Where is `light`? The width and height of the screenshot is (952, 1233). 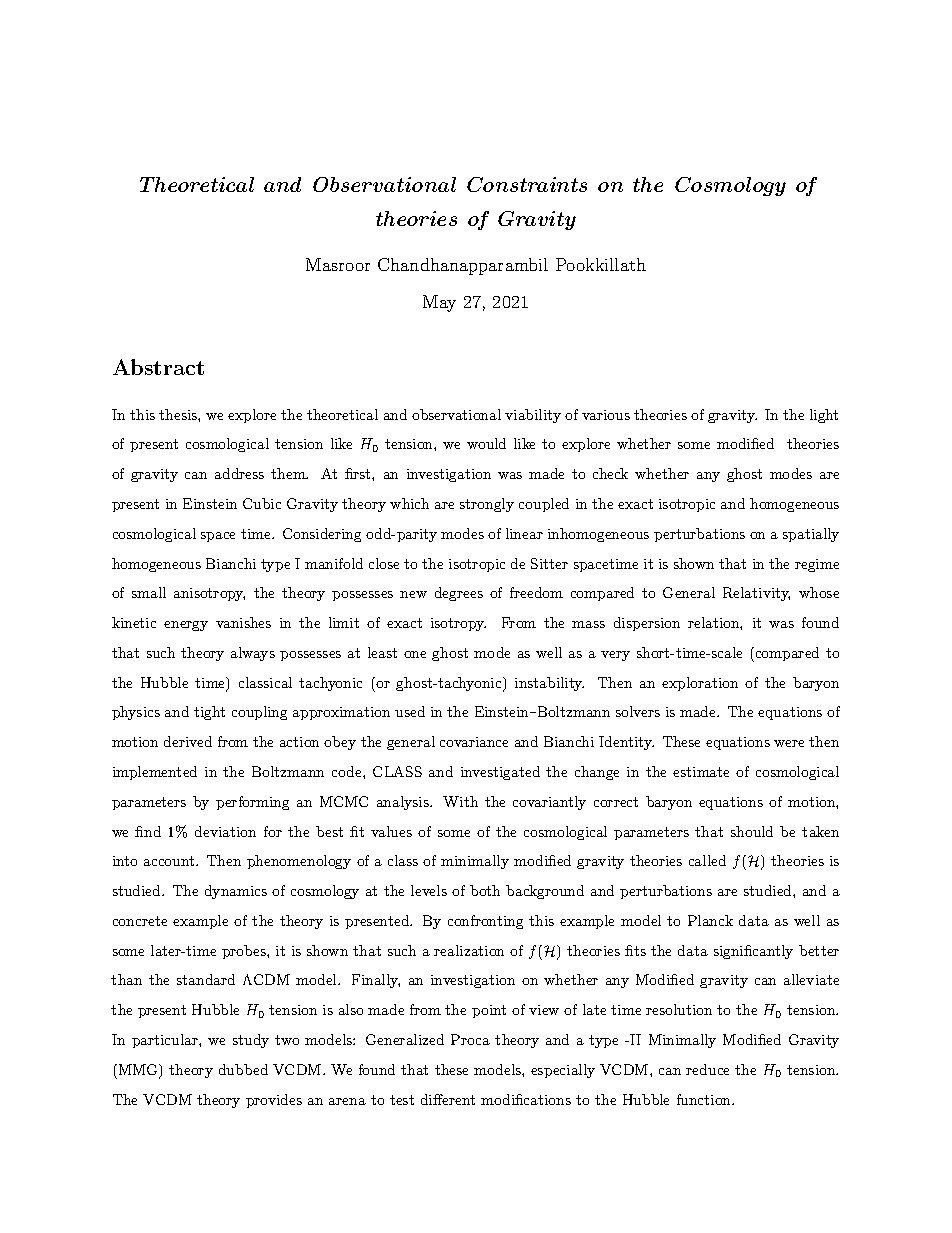
light is located at coordinates (824, 416).
